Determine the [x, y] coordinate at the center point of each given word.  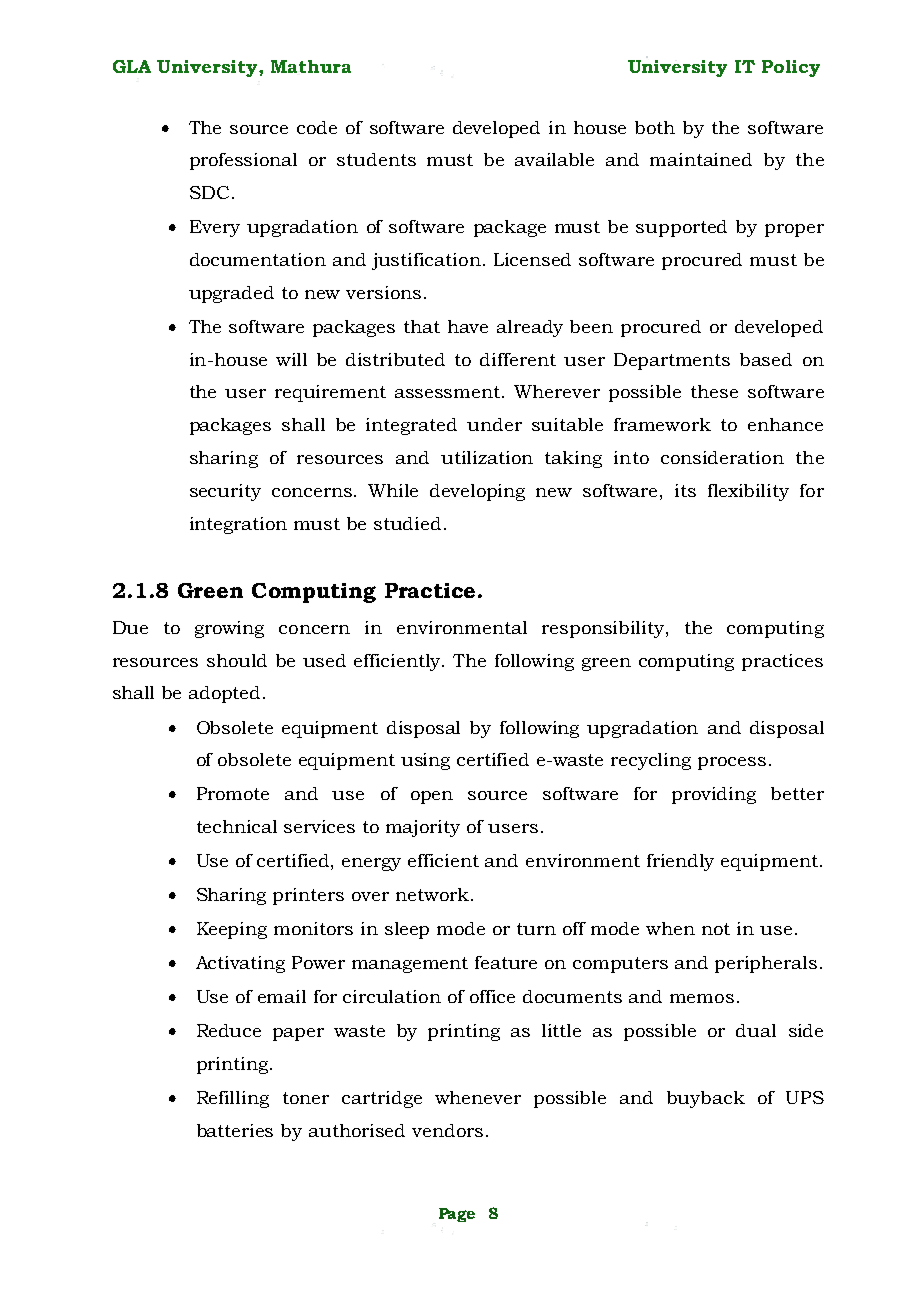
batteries [235, 1130]
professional [243, 161]
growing [229, 629]
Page [457, 1215]
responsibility [604, 629]
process [732, 763]
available [554, 159]
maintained [701, 159]
